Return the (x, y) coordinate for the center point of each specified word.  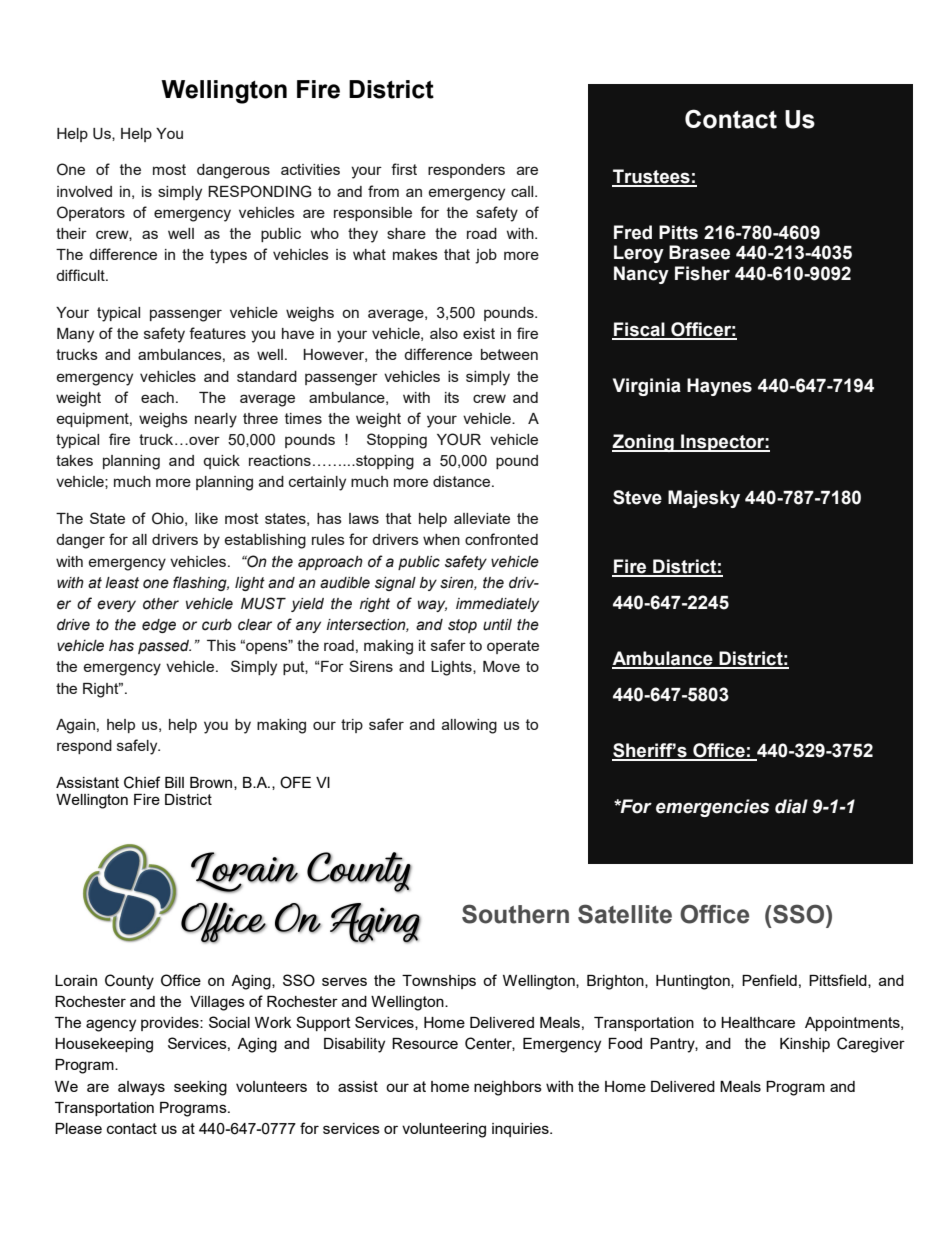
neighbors (508, 1088)
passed (164, 647)
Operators (91, 213)
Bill (174, 782)
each (157, 397)
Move (501, 666)
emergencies (712, 808)
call (523, 191)
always (141, 1088)
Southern (515, 914)
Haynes (719, 387)
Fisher (702, 273)
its (452, 397)
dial (791, 806)
